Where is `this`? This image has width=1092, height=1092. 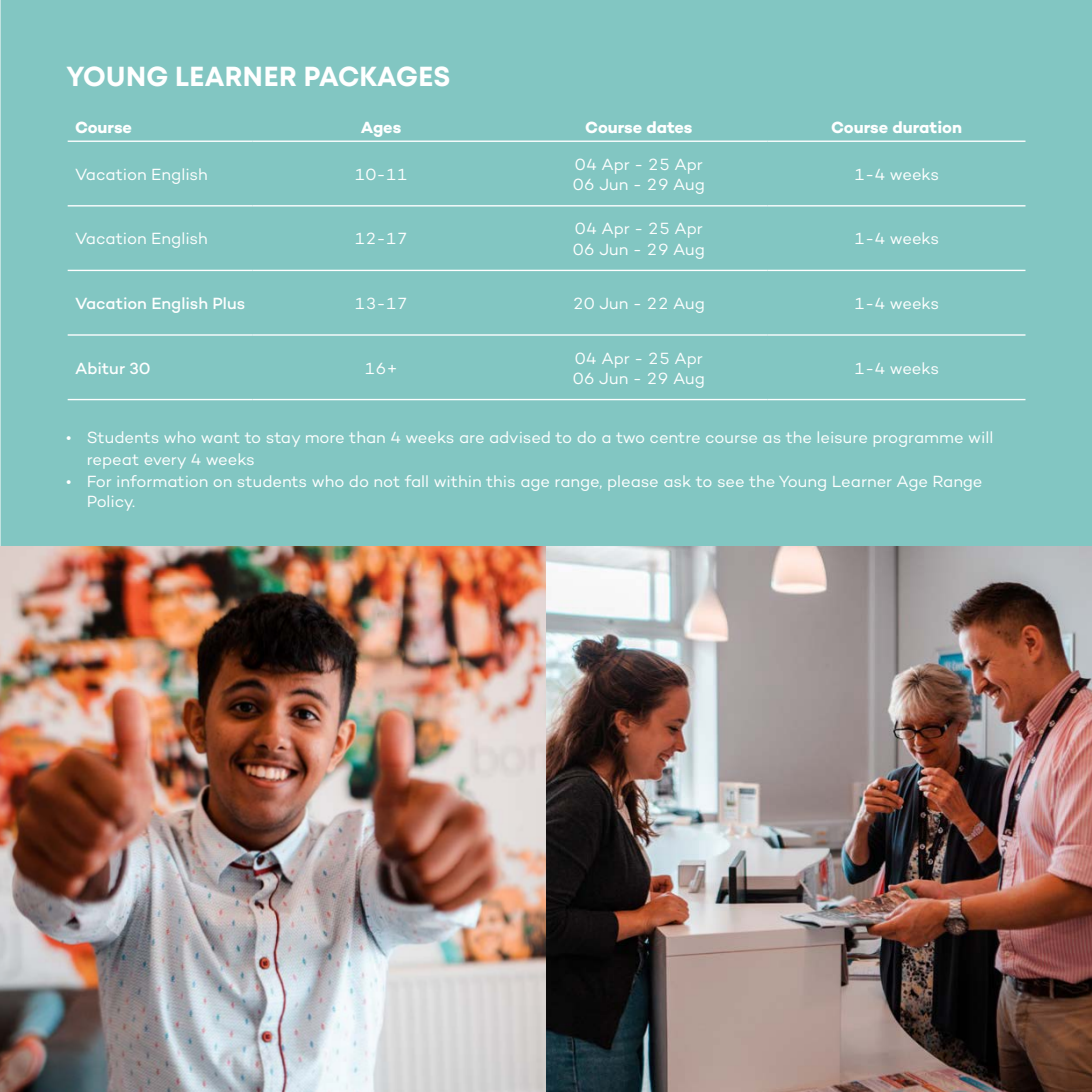 this is located at coordinates (500, 481).
